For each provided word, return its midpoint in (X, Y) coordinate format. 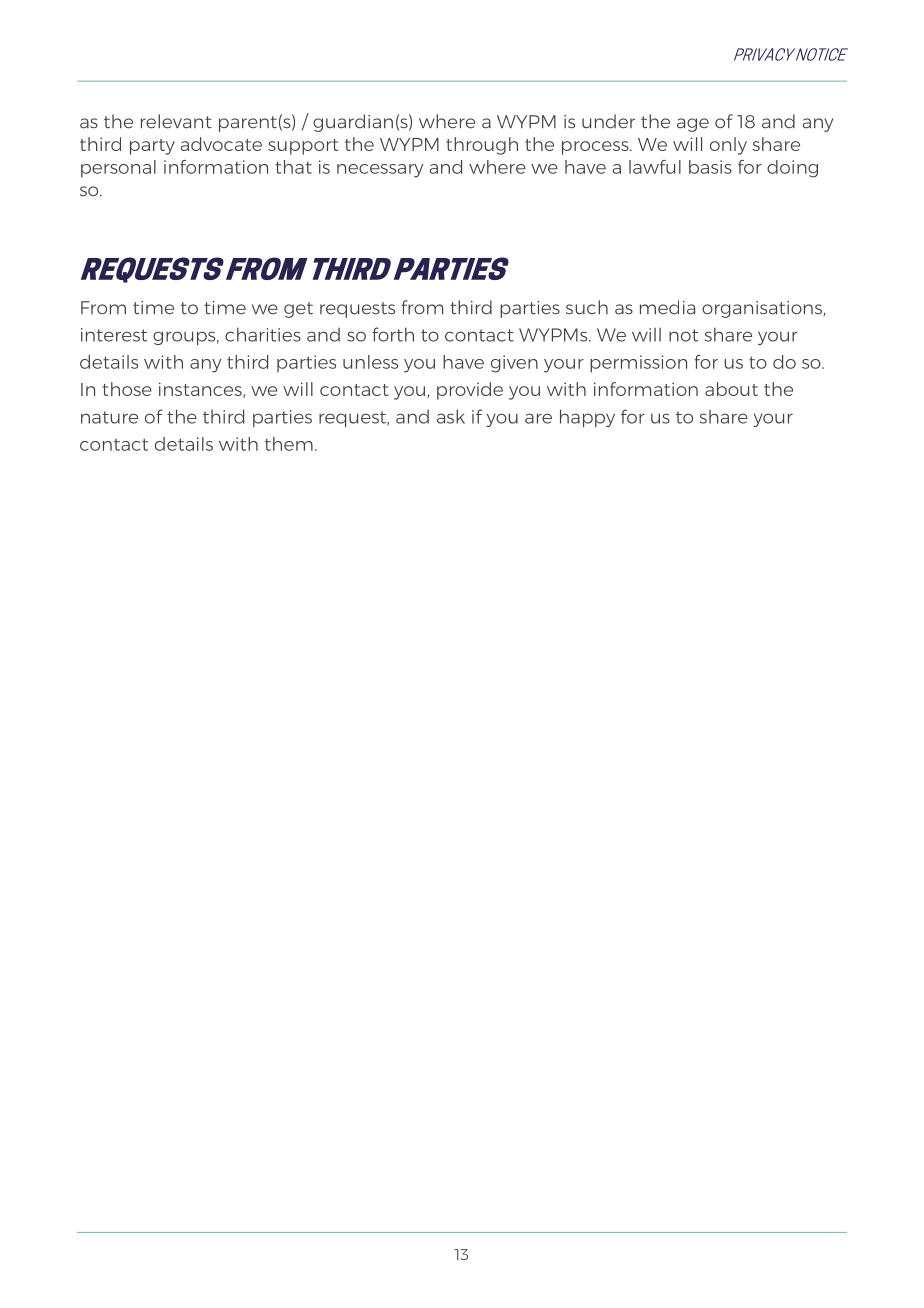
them (289, 444)
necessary (380, 171)
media (667, 307)
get (298, 310)
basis (710, 167)
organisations (762, 309)
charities (263, 334)
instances (201, 390)
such (587, 307)
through (482, 146)
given (514, 364)
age (693, 125)
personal (118, 169)
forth (393, 334)
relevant (176, 121)
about (731, 389)
